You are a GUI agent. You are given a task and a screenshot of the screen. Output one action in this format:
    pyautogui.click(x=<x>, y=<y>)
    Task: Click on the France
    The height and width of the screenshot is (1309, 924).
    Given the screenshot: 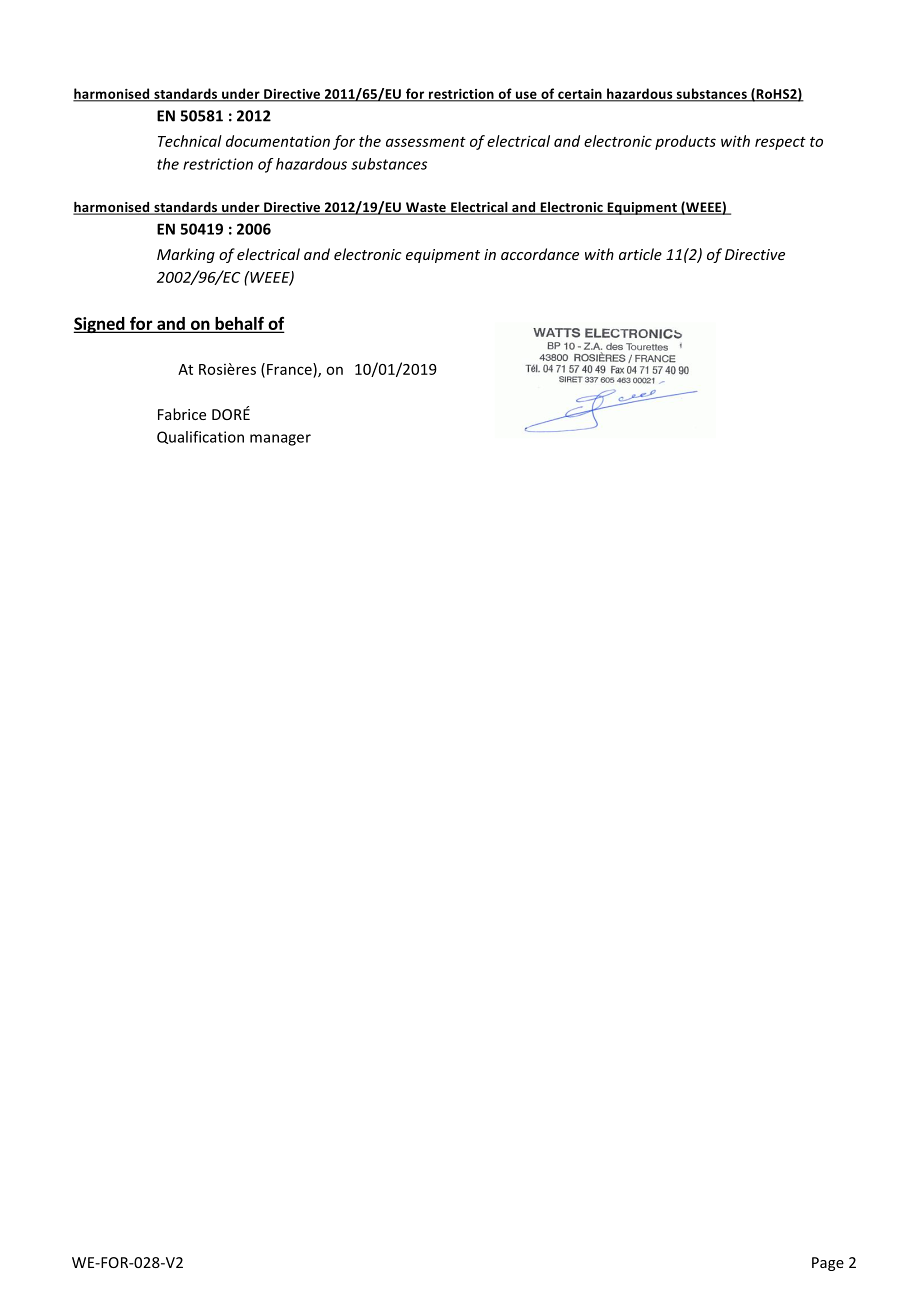 What is the action you would take?
    pyautogui.click(x=290, y=369)
